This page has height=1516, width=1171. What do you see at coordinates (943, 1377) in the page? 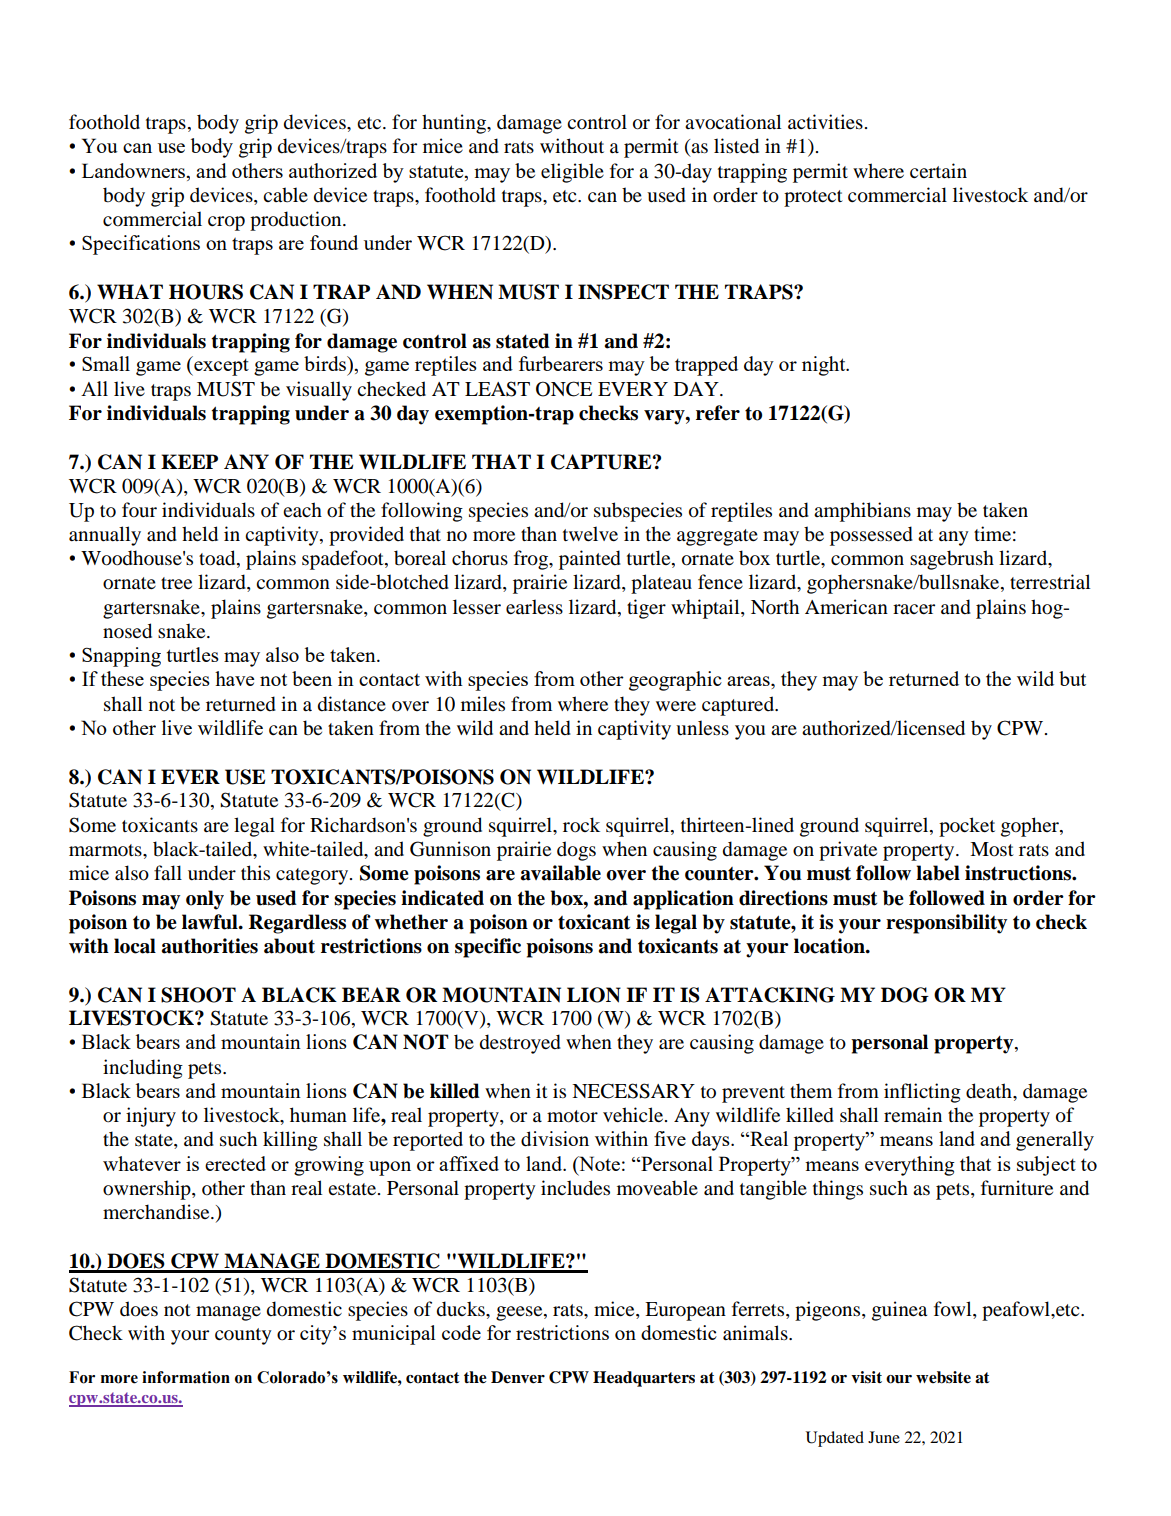
I see `website` at bounding box center [943, 1377].
